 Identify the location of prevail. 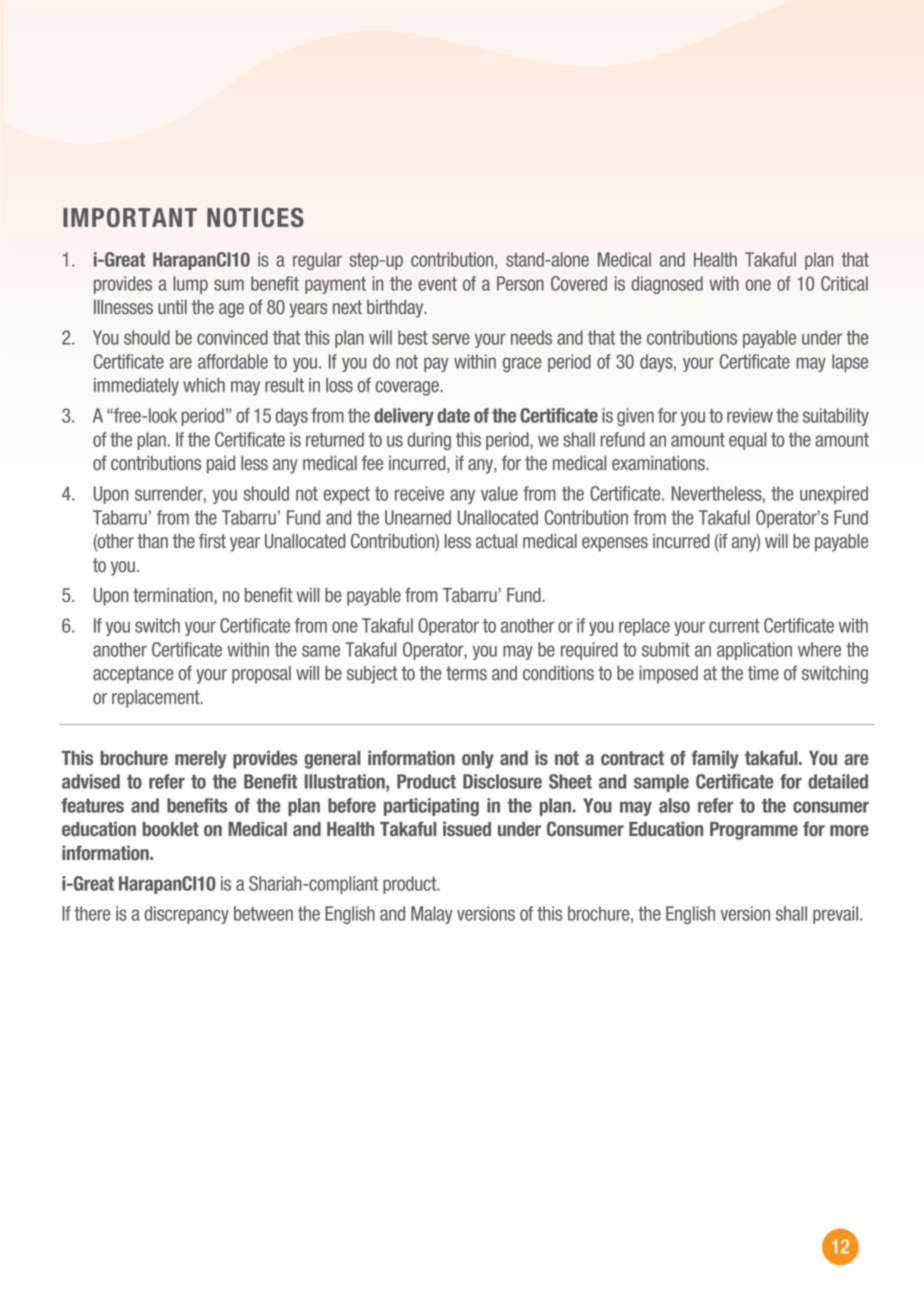
(837, 915).
